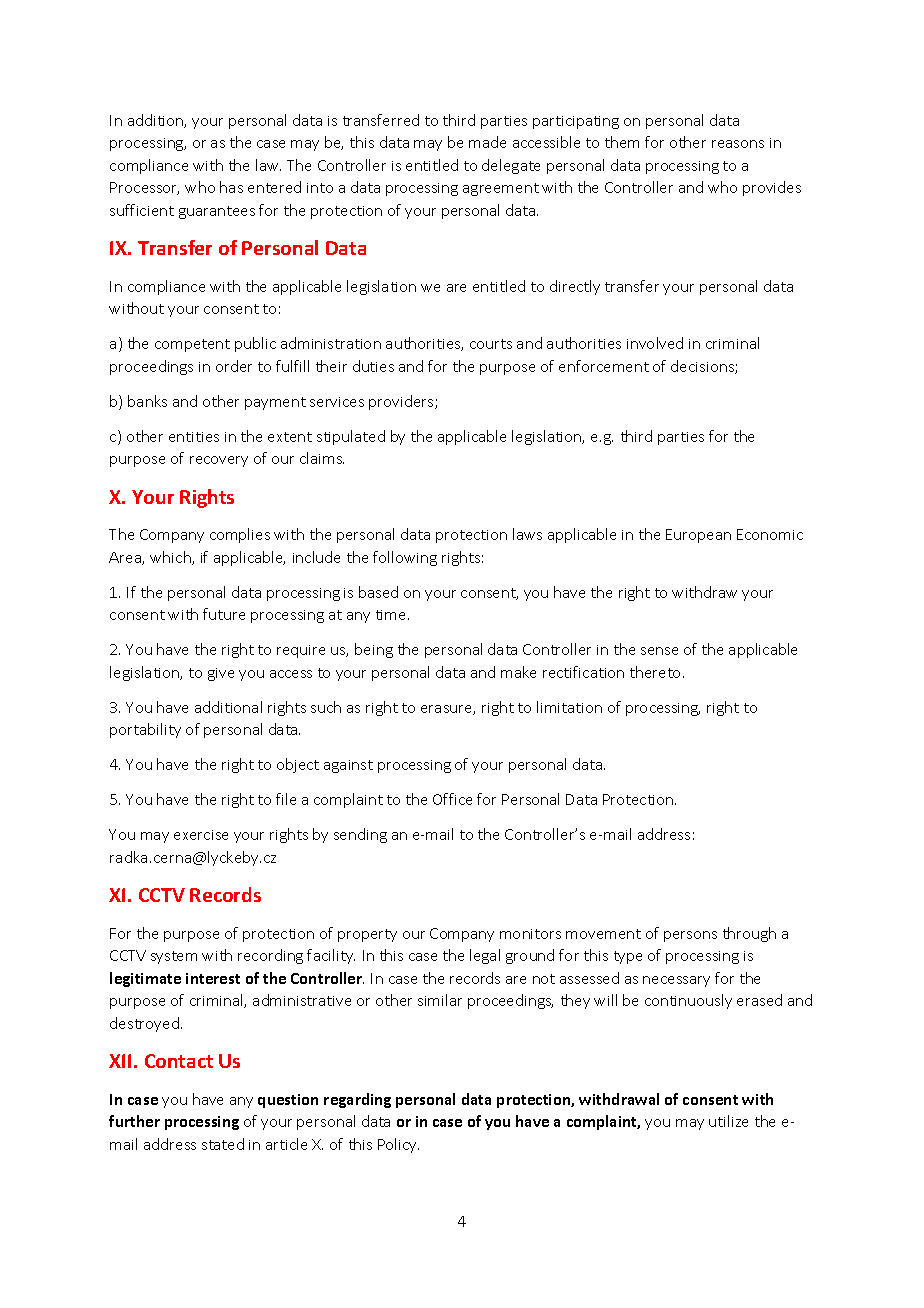  What do you see at coordinates (402, 402) in the screenshot?
I see `providers` at bounding box center [402, 402].
